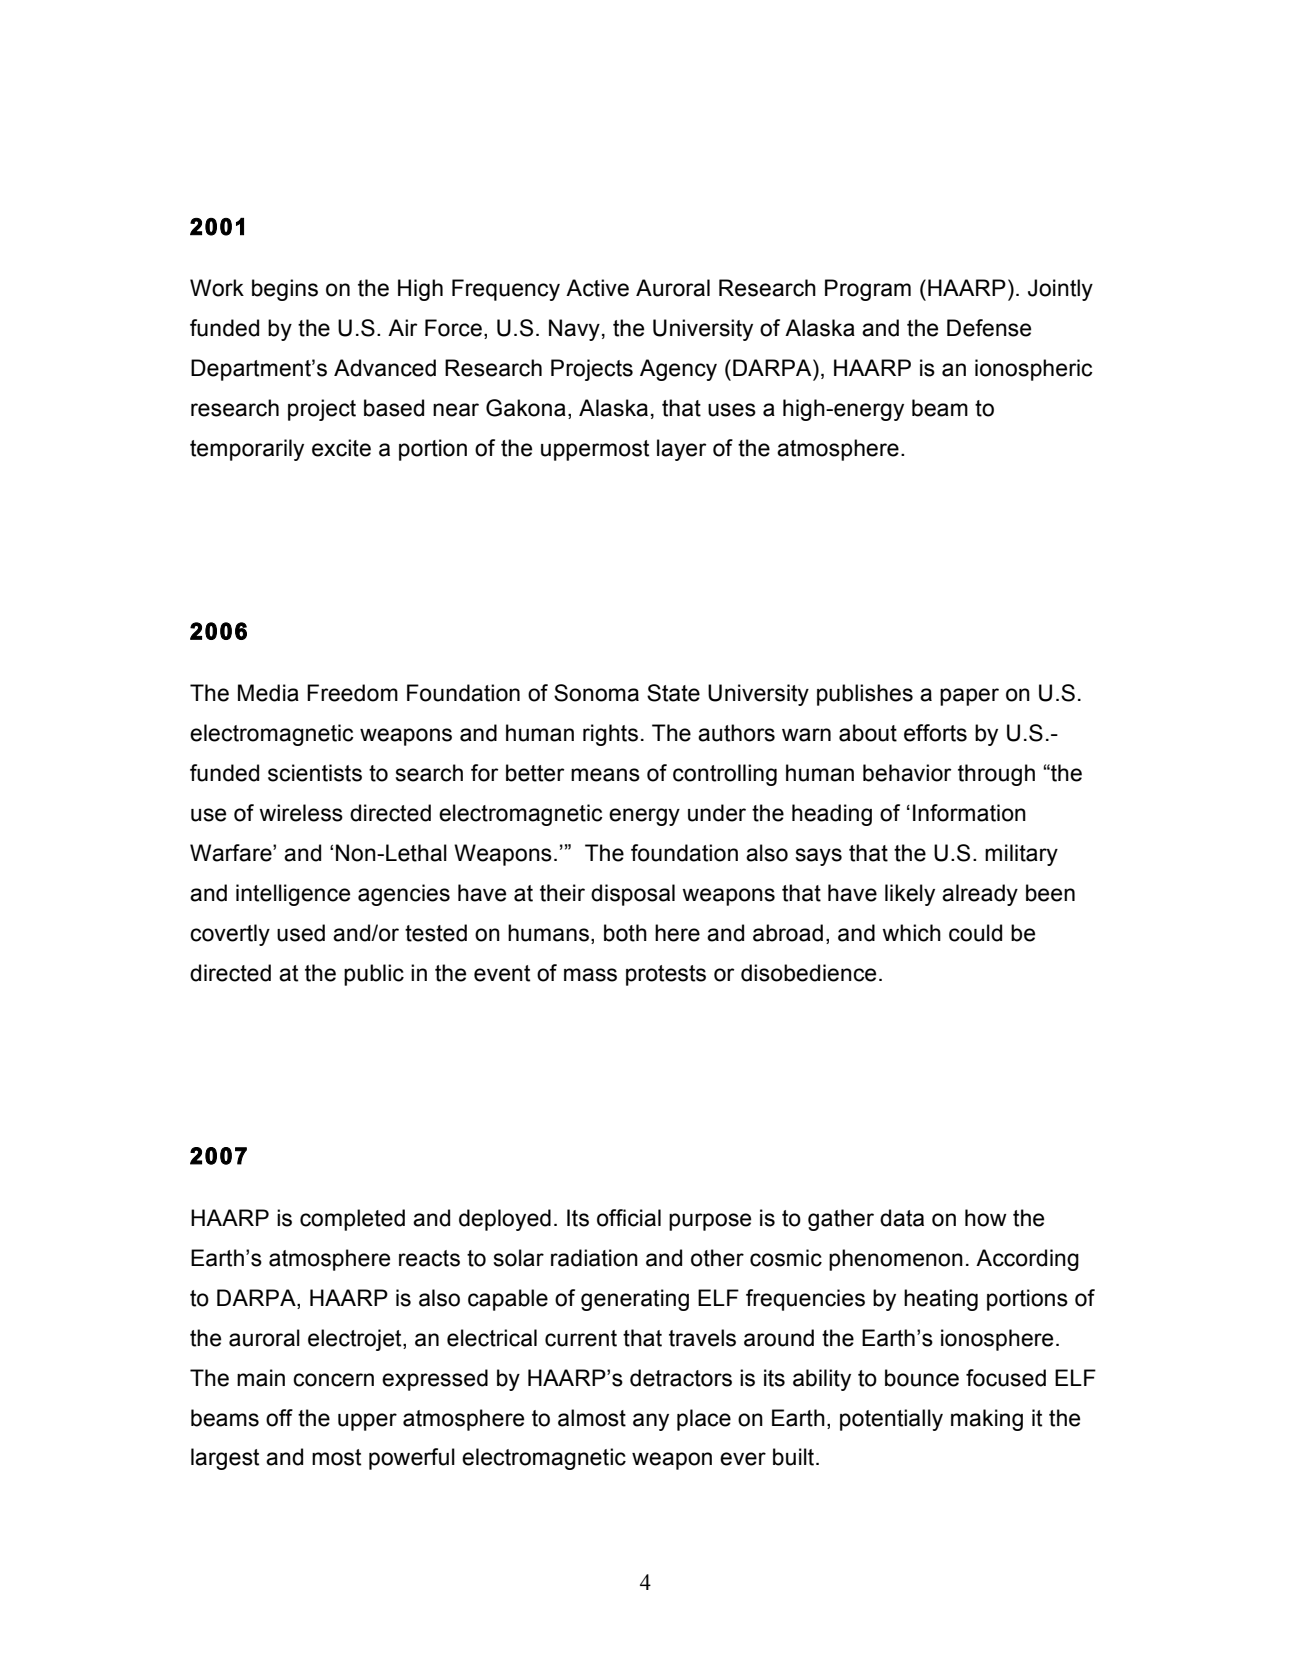  Describe the element at coordinates (629, 1218) in the screenshot. I see `official` at that location.
